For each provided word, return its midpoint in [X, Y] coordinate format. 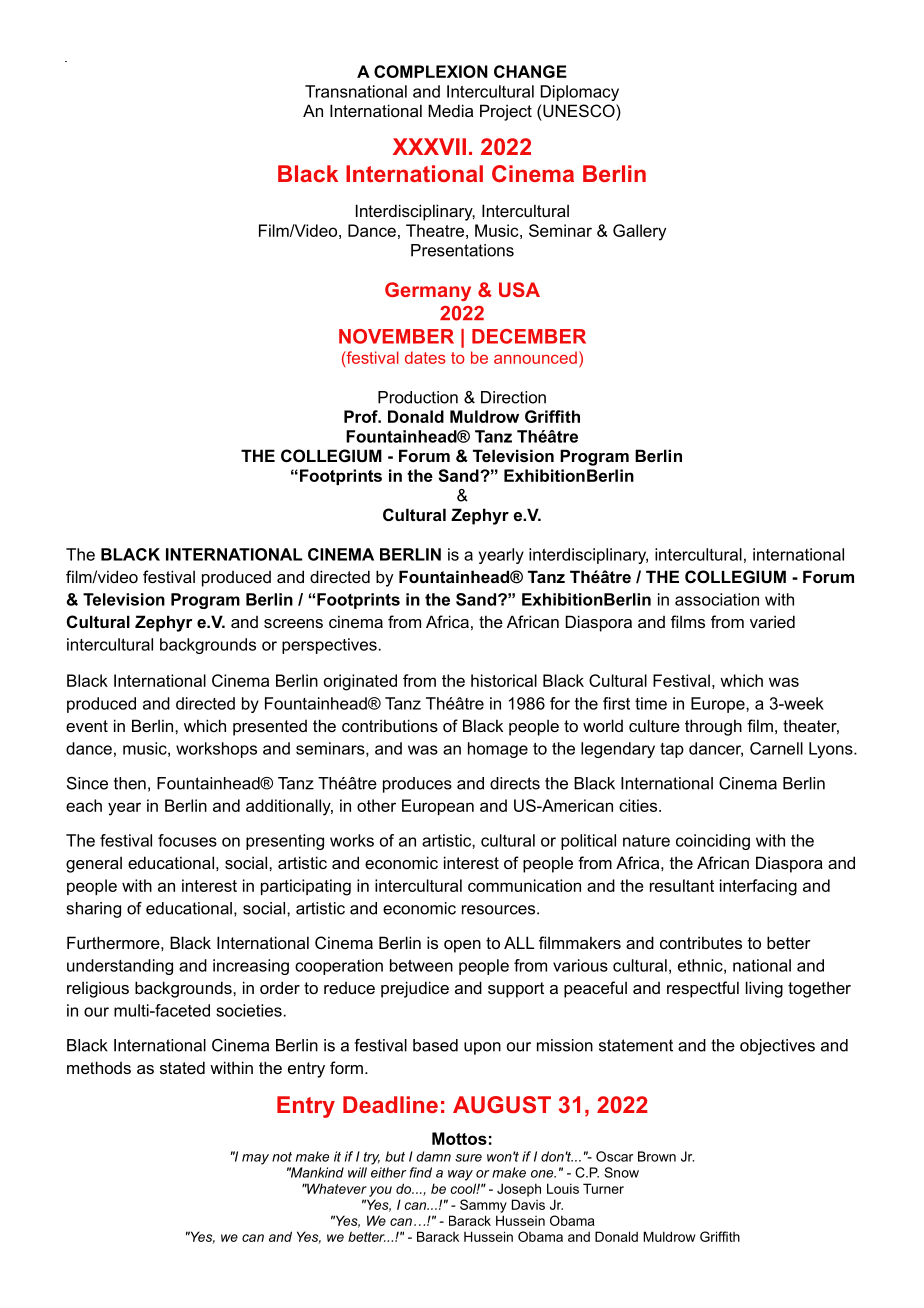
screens [293, 623]
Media [450, 110]
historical [504, 680]
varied [772, 621]
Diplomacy [580, 93]
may [255, 1159]
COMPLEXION [431, 71]
